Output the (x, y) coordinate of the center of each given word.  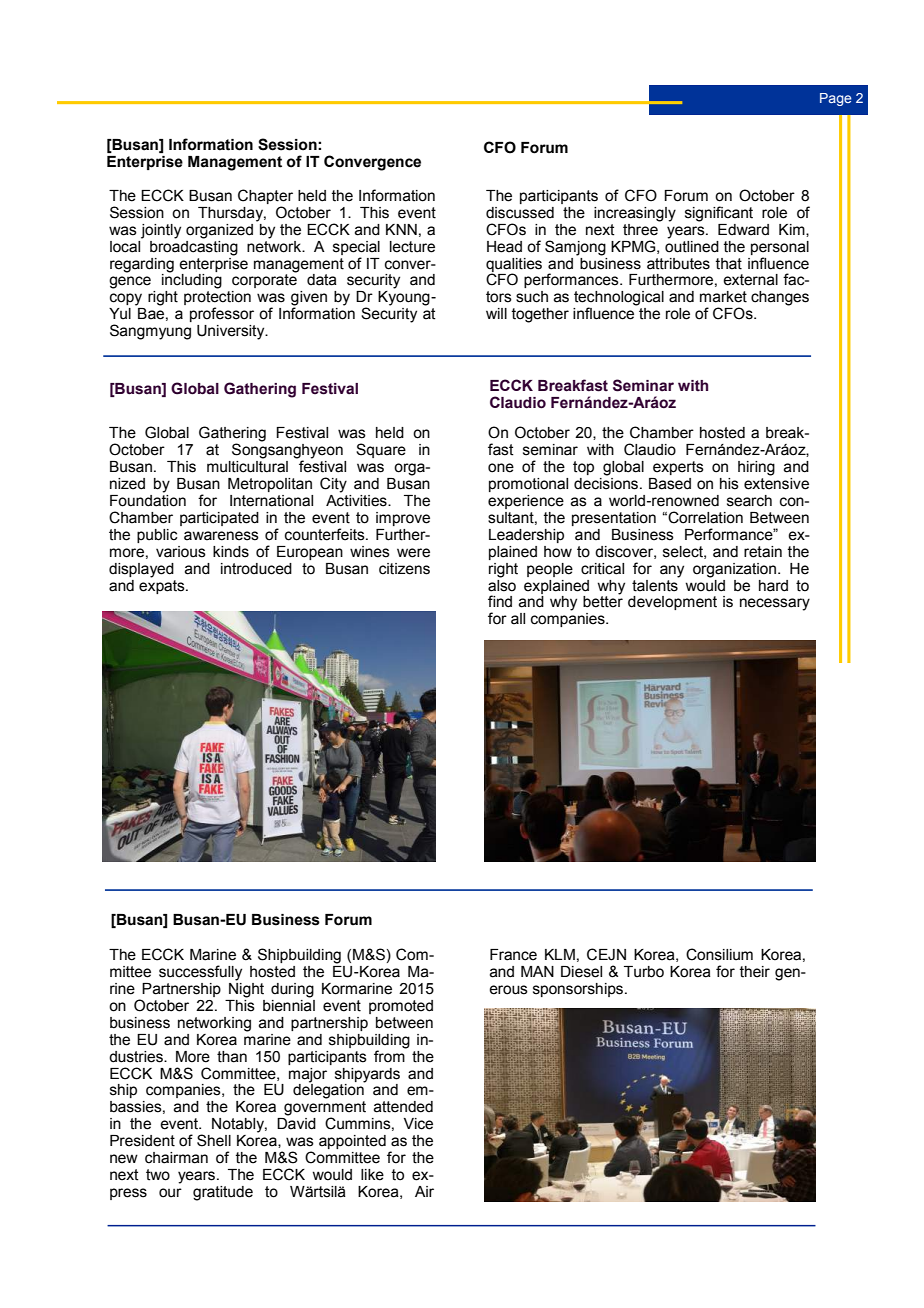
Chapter (265, 198)
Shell (214, 1140)
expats (163, 585)
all (518, 619)
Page (835, 99)
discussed (520, 213)
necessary (775, 604)
